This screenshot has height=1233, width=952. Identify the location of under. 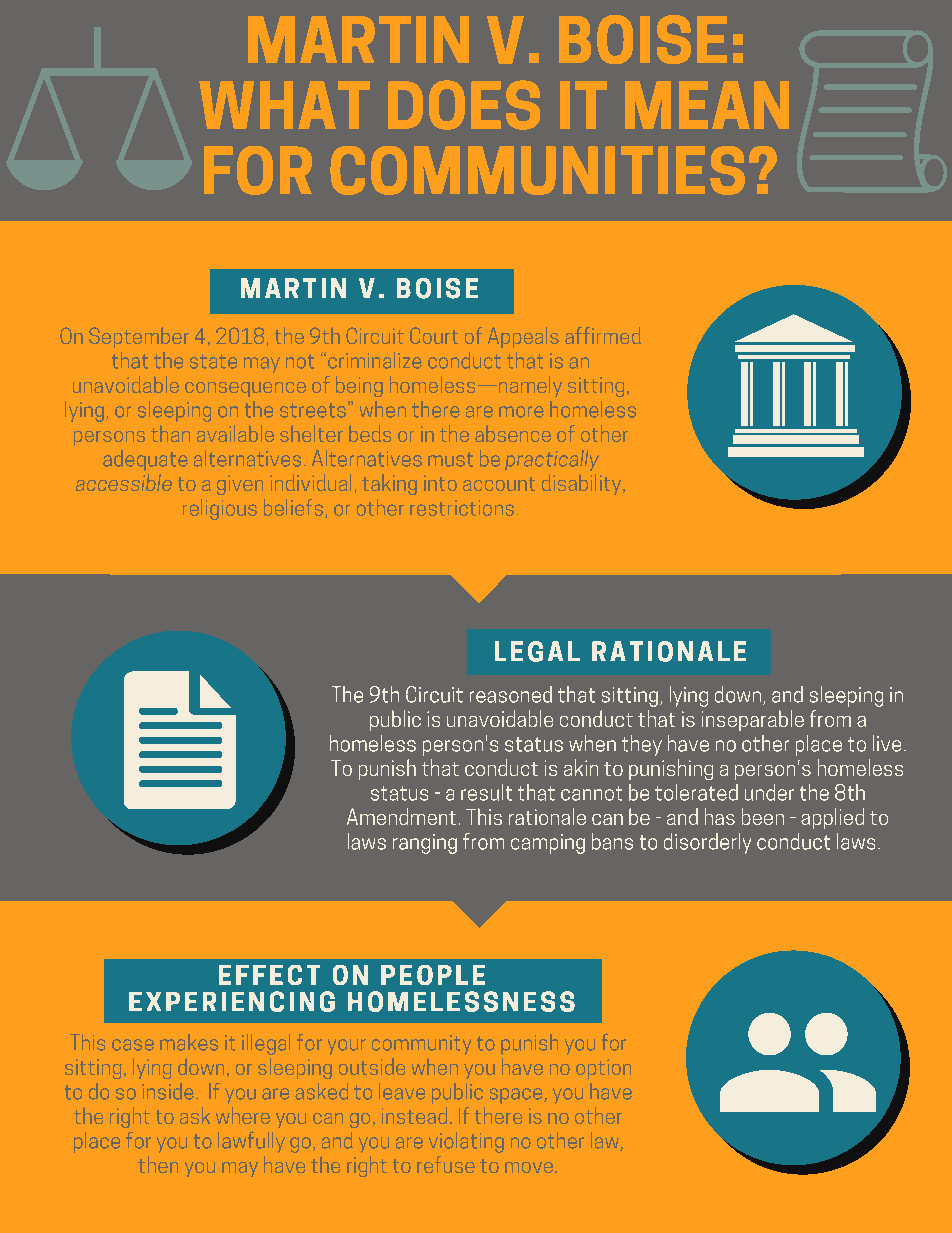
(769, 792).
